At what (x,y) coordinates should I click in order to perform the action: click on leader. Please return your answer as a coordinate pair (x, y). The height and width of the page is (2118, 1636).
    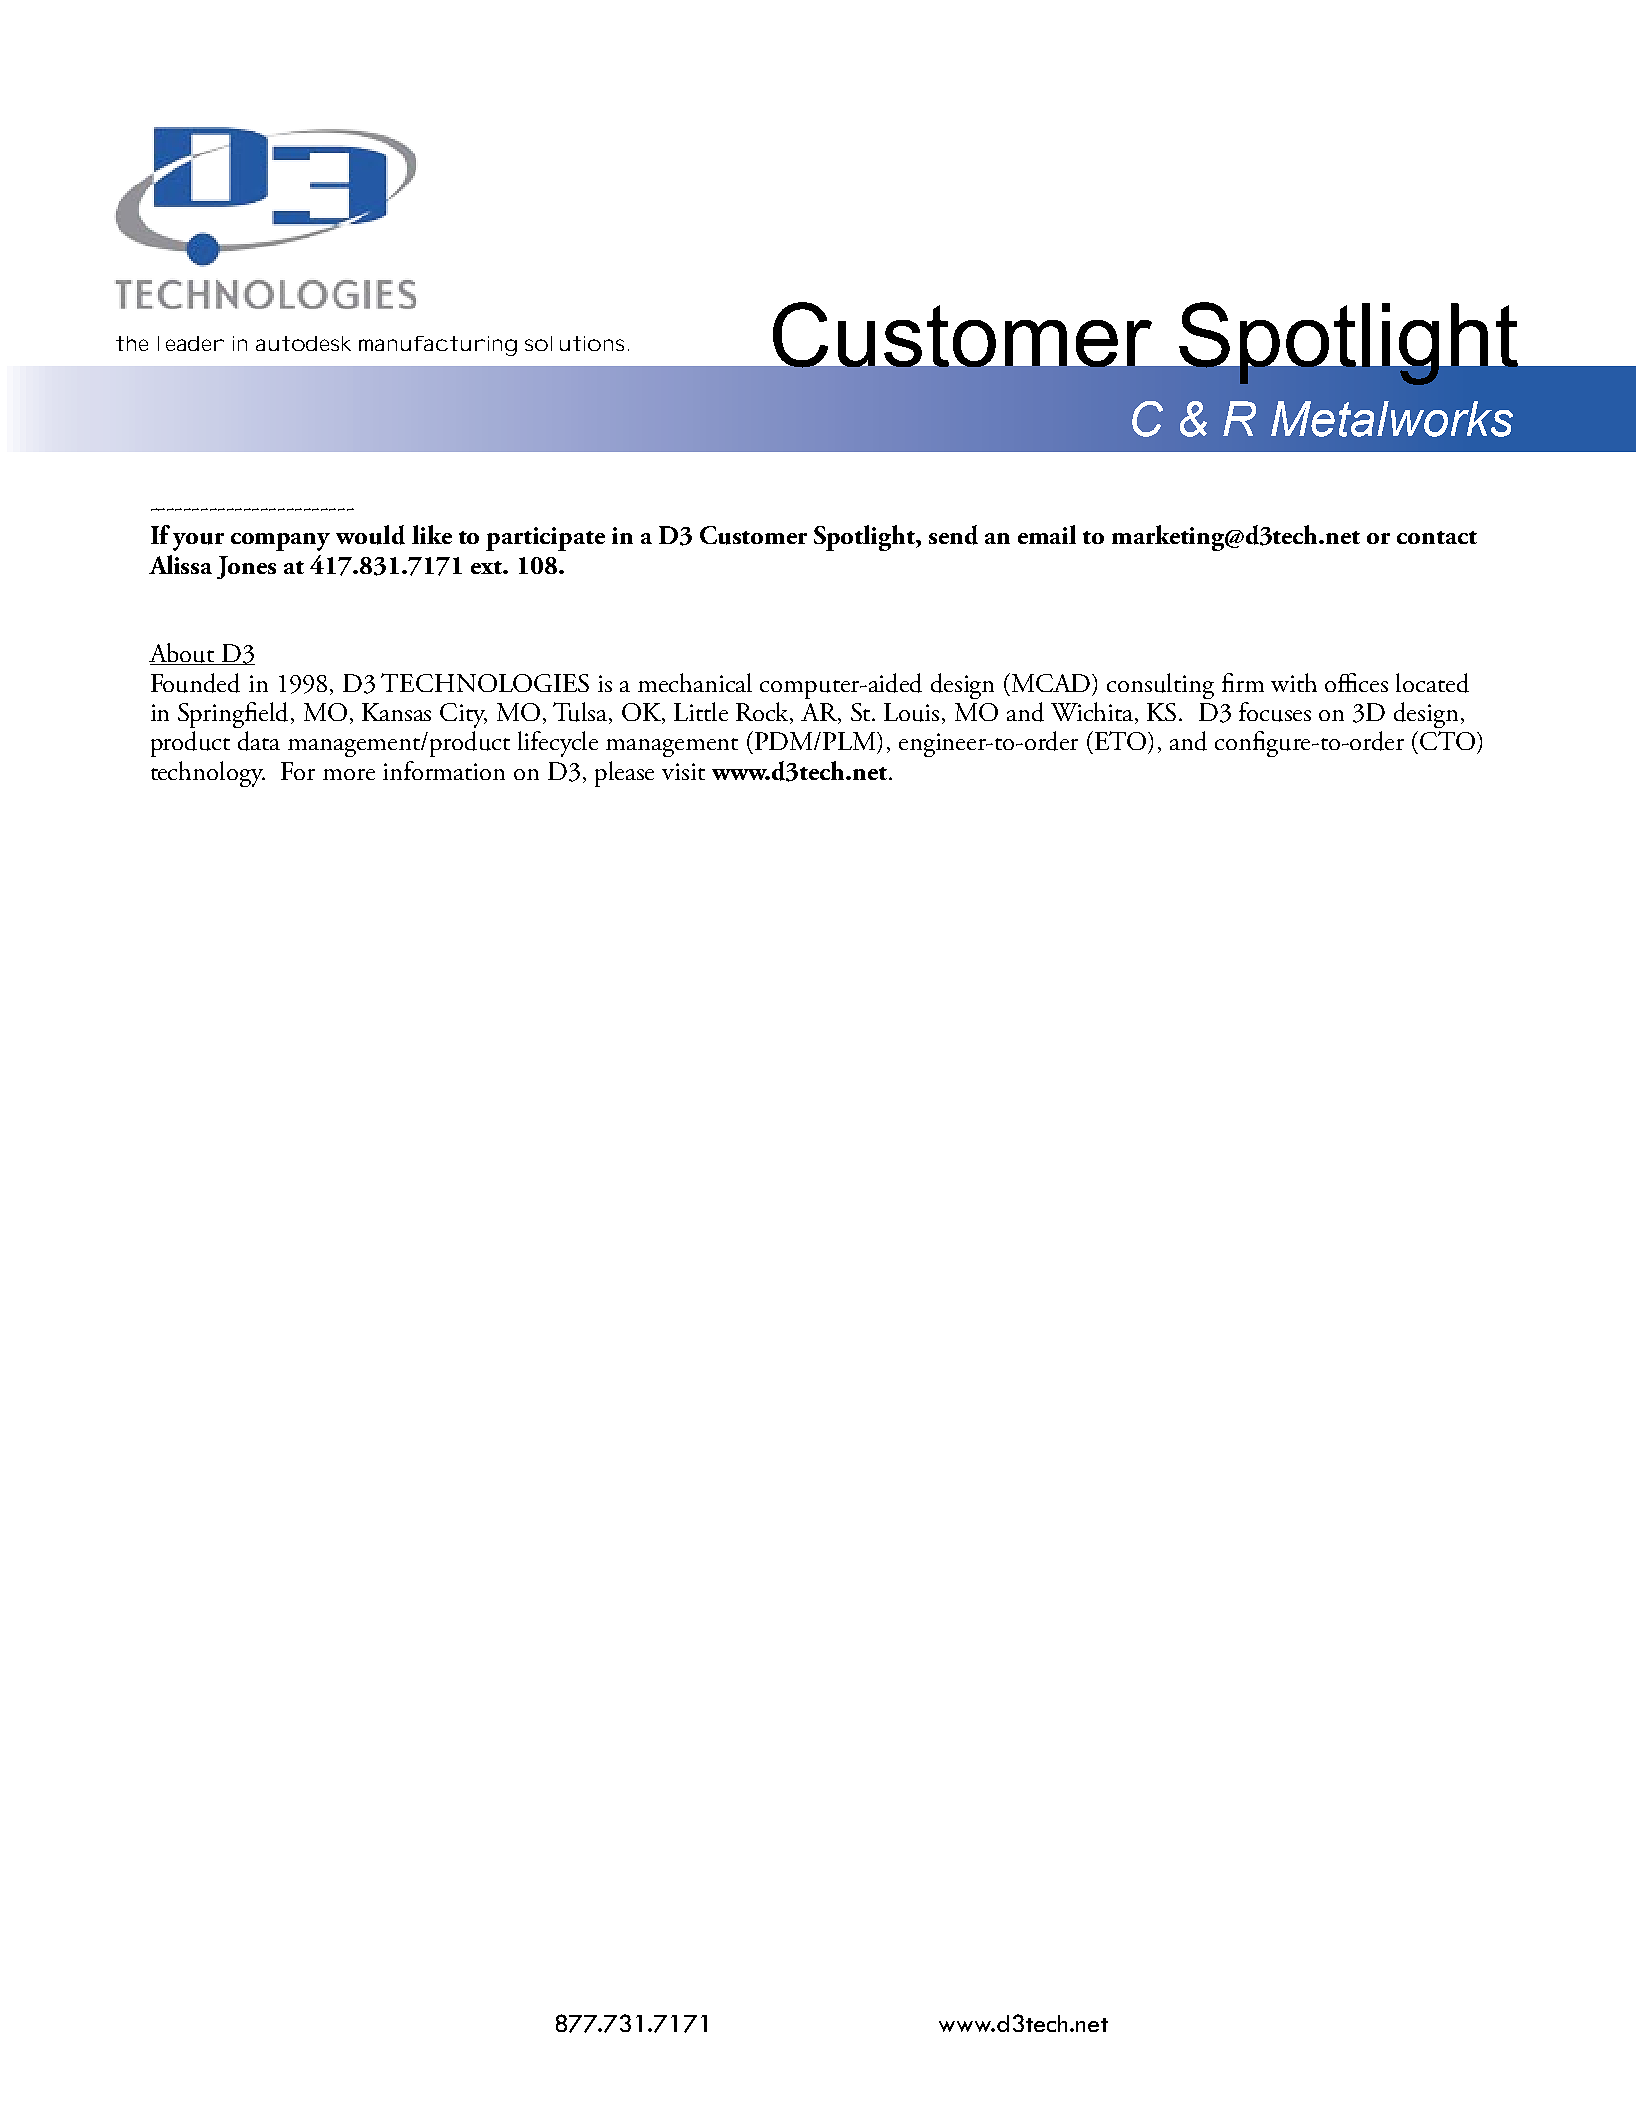
    Looking at the image, I should click on (191, 343).
